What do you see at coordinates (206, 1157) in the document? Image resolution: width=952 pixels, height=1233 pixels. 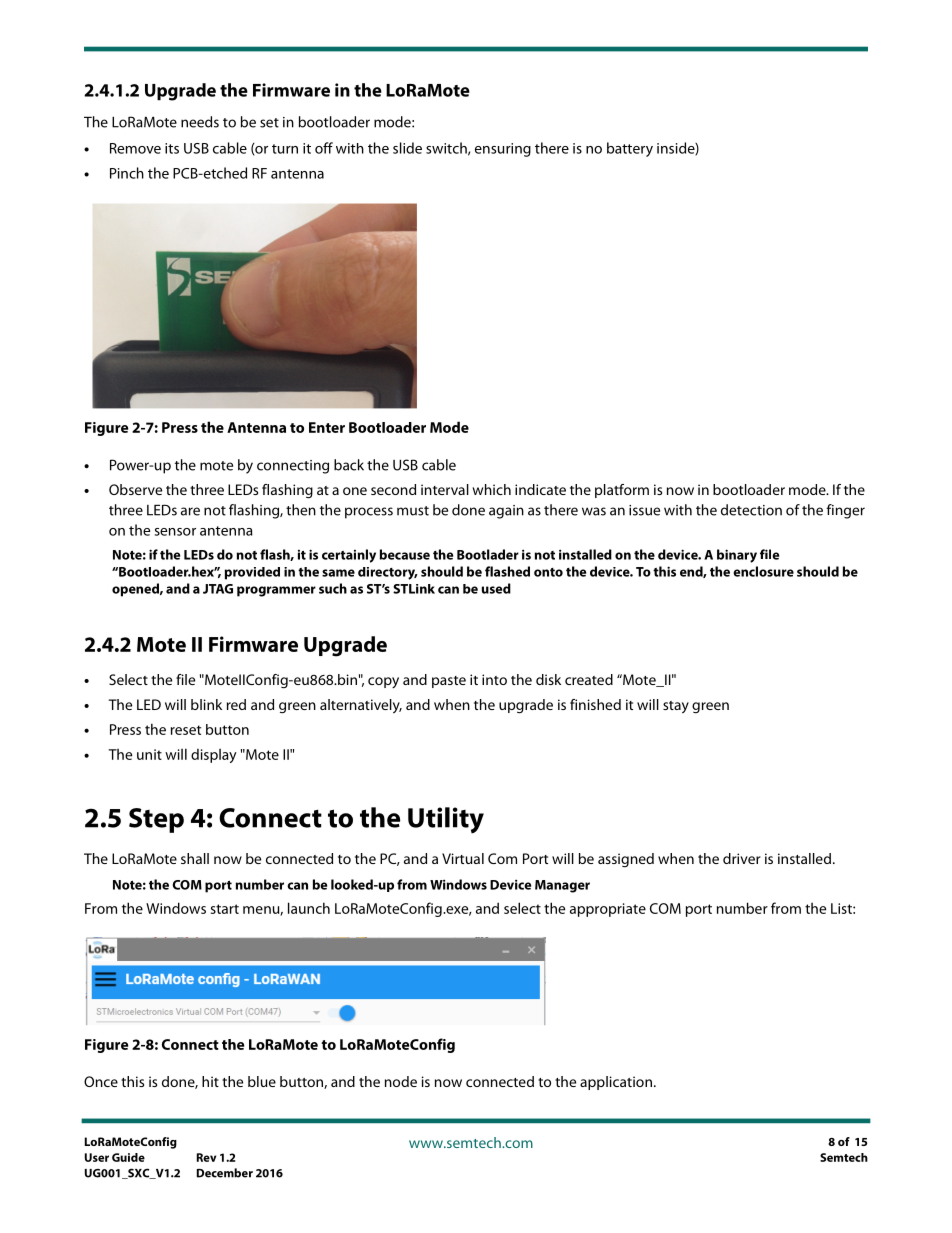 I see `Rev` at bounding box center [206, 1157].
